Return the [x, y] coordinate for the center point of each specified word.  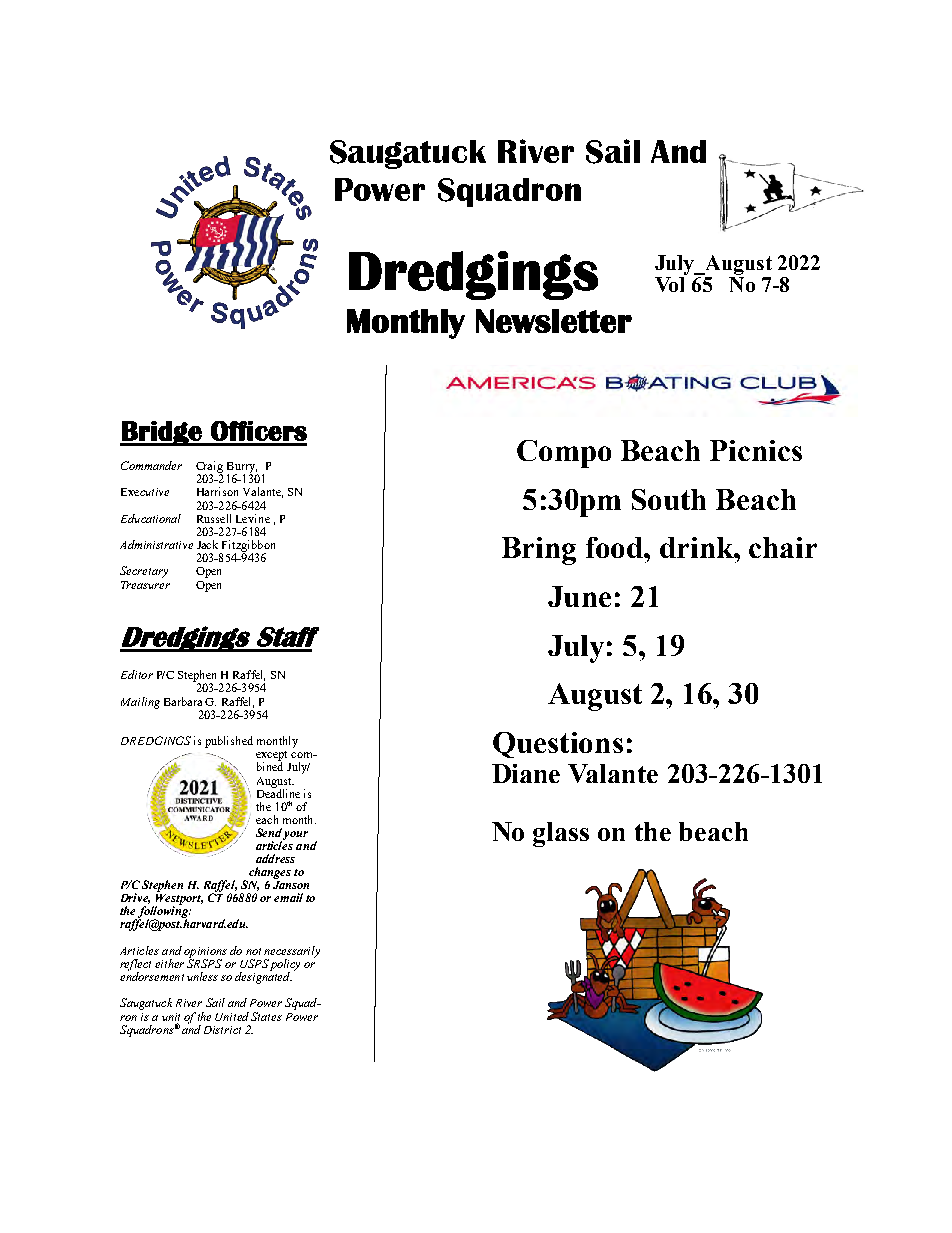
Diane [526, 773]
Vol [669, 284]
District [222, 1030]
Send [269, 832]
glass [561, 834]
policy [284, 966]
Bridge [162, 433]
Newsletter [554, 321]
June [579, 596]
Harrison [217, 491]
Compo [564, 454]
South [669, 499]
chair [783, 547]
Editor [137, 674]
